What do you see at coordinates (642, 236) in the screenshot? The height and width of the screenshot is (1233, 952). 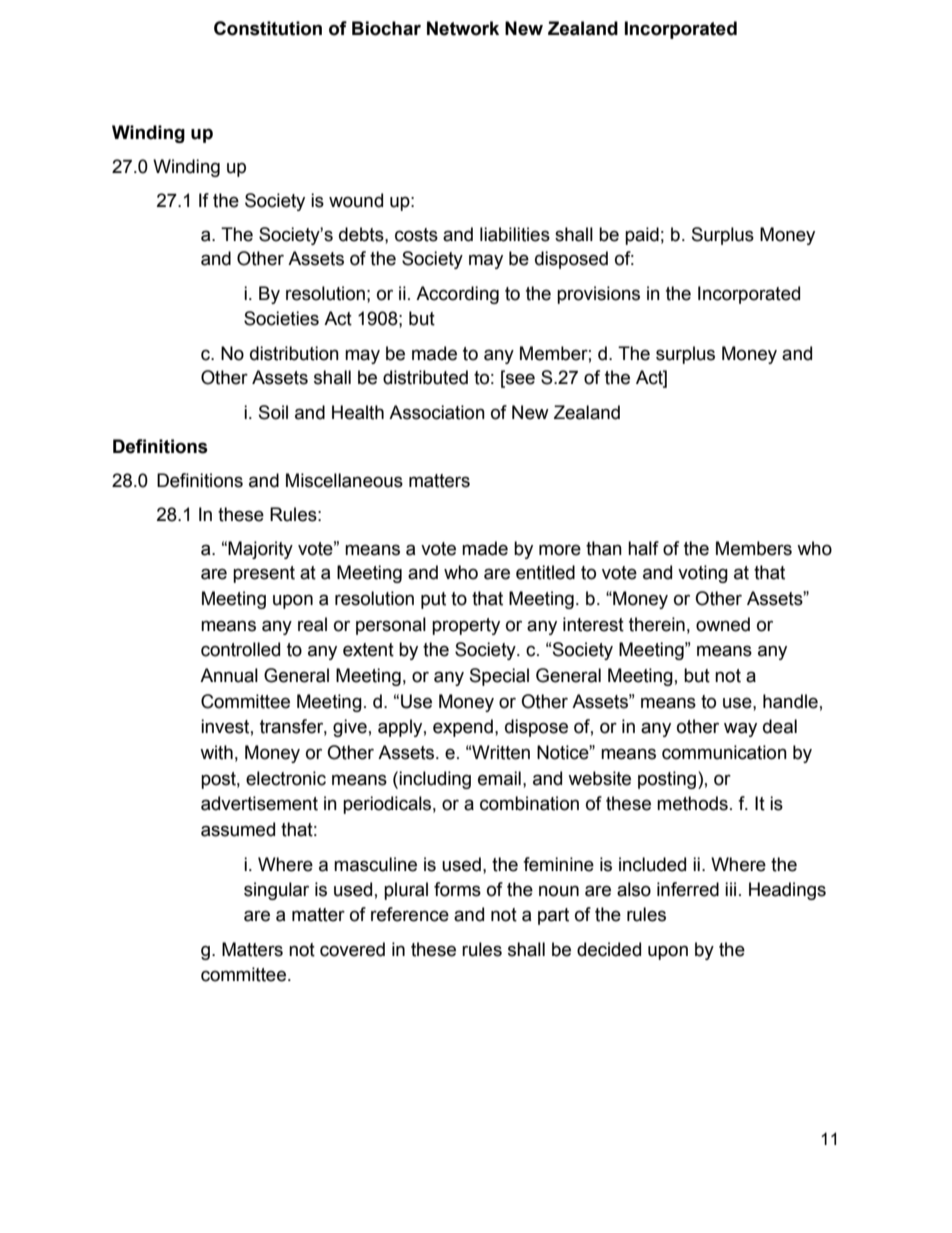 I see `paid` at bounding box center [642, 236].
